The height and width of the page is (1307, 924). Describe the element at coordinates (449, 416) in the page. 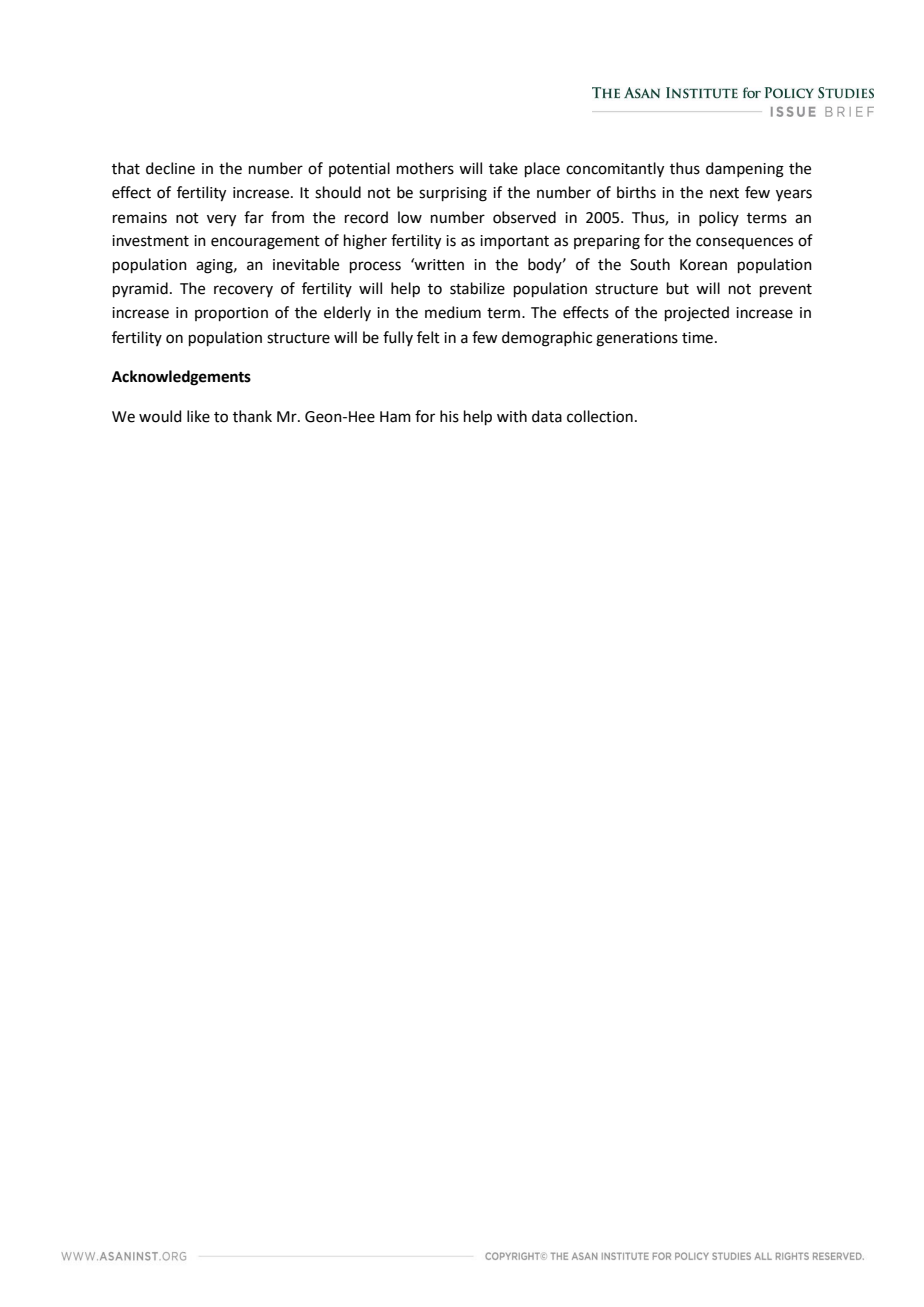

I see `his` at that location.
